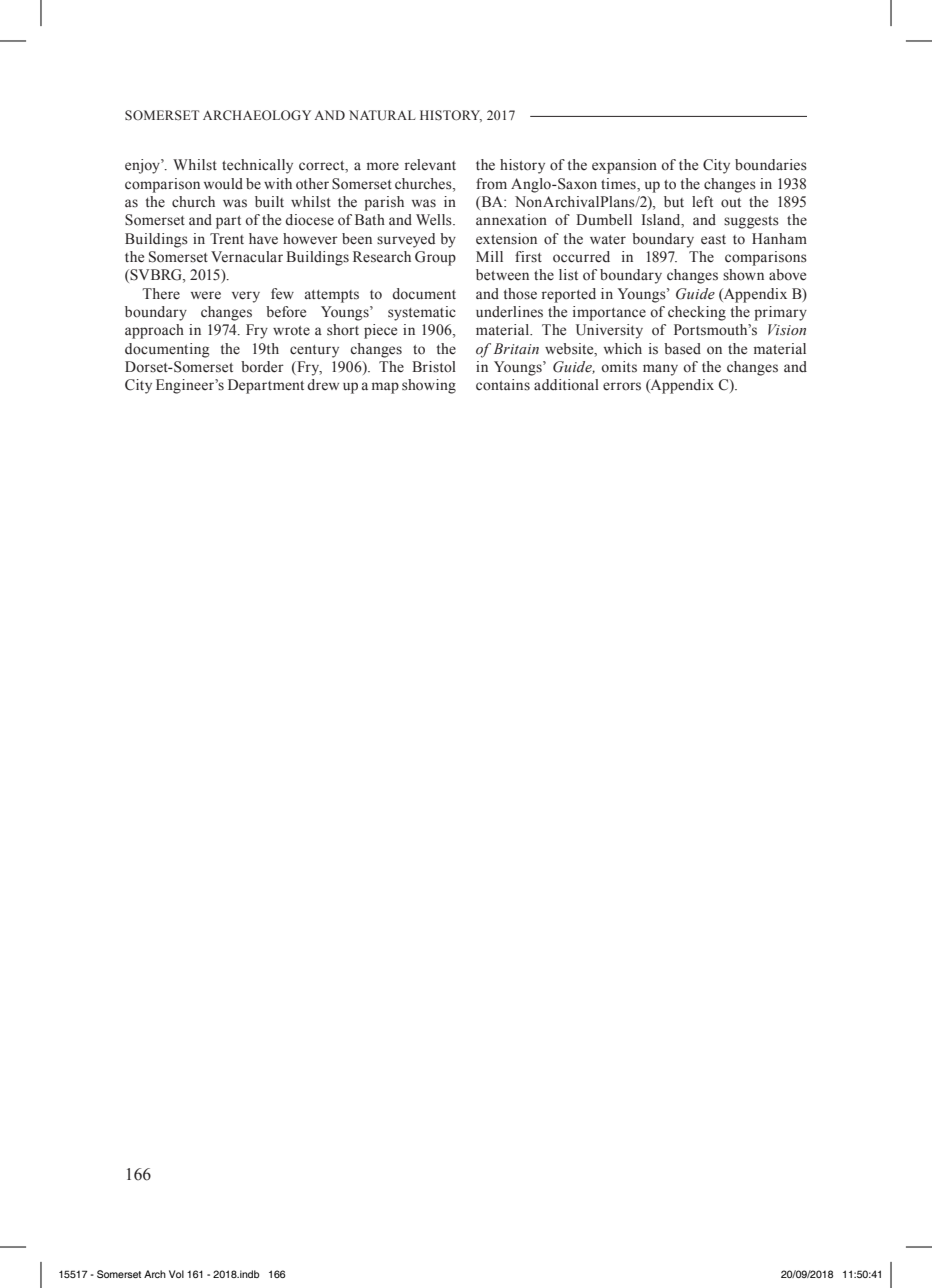 Image resolution: width=932 pixels, height=1288 pixels. What do you see at coordinates (385, 388) in the document?
I see `map` at bounding box center [385, 388].
